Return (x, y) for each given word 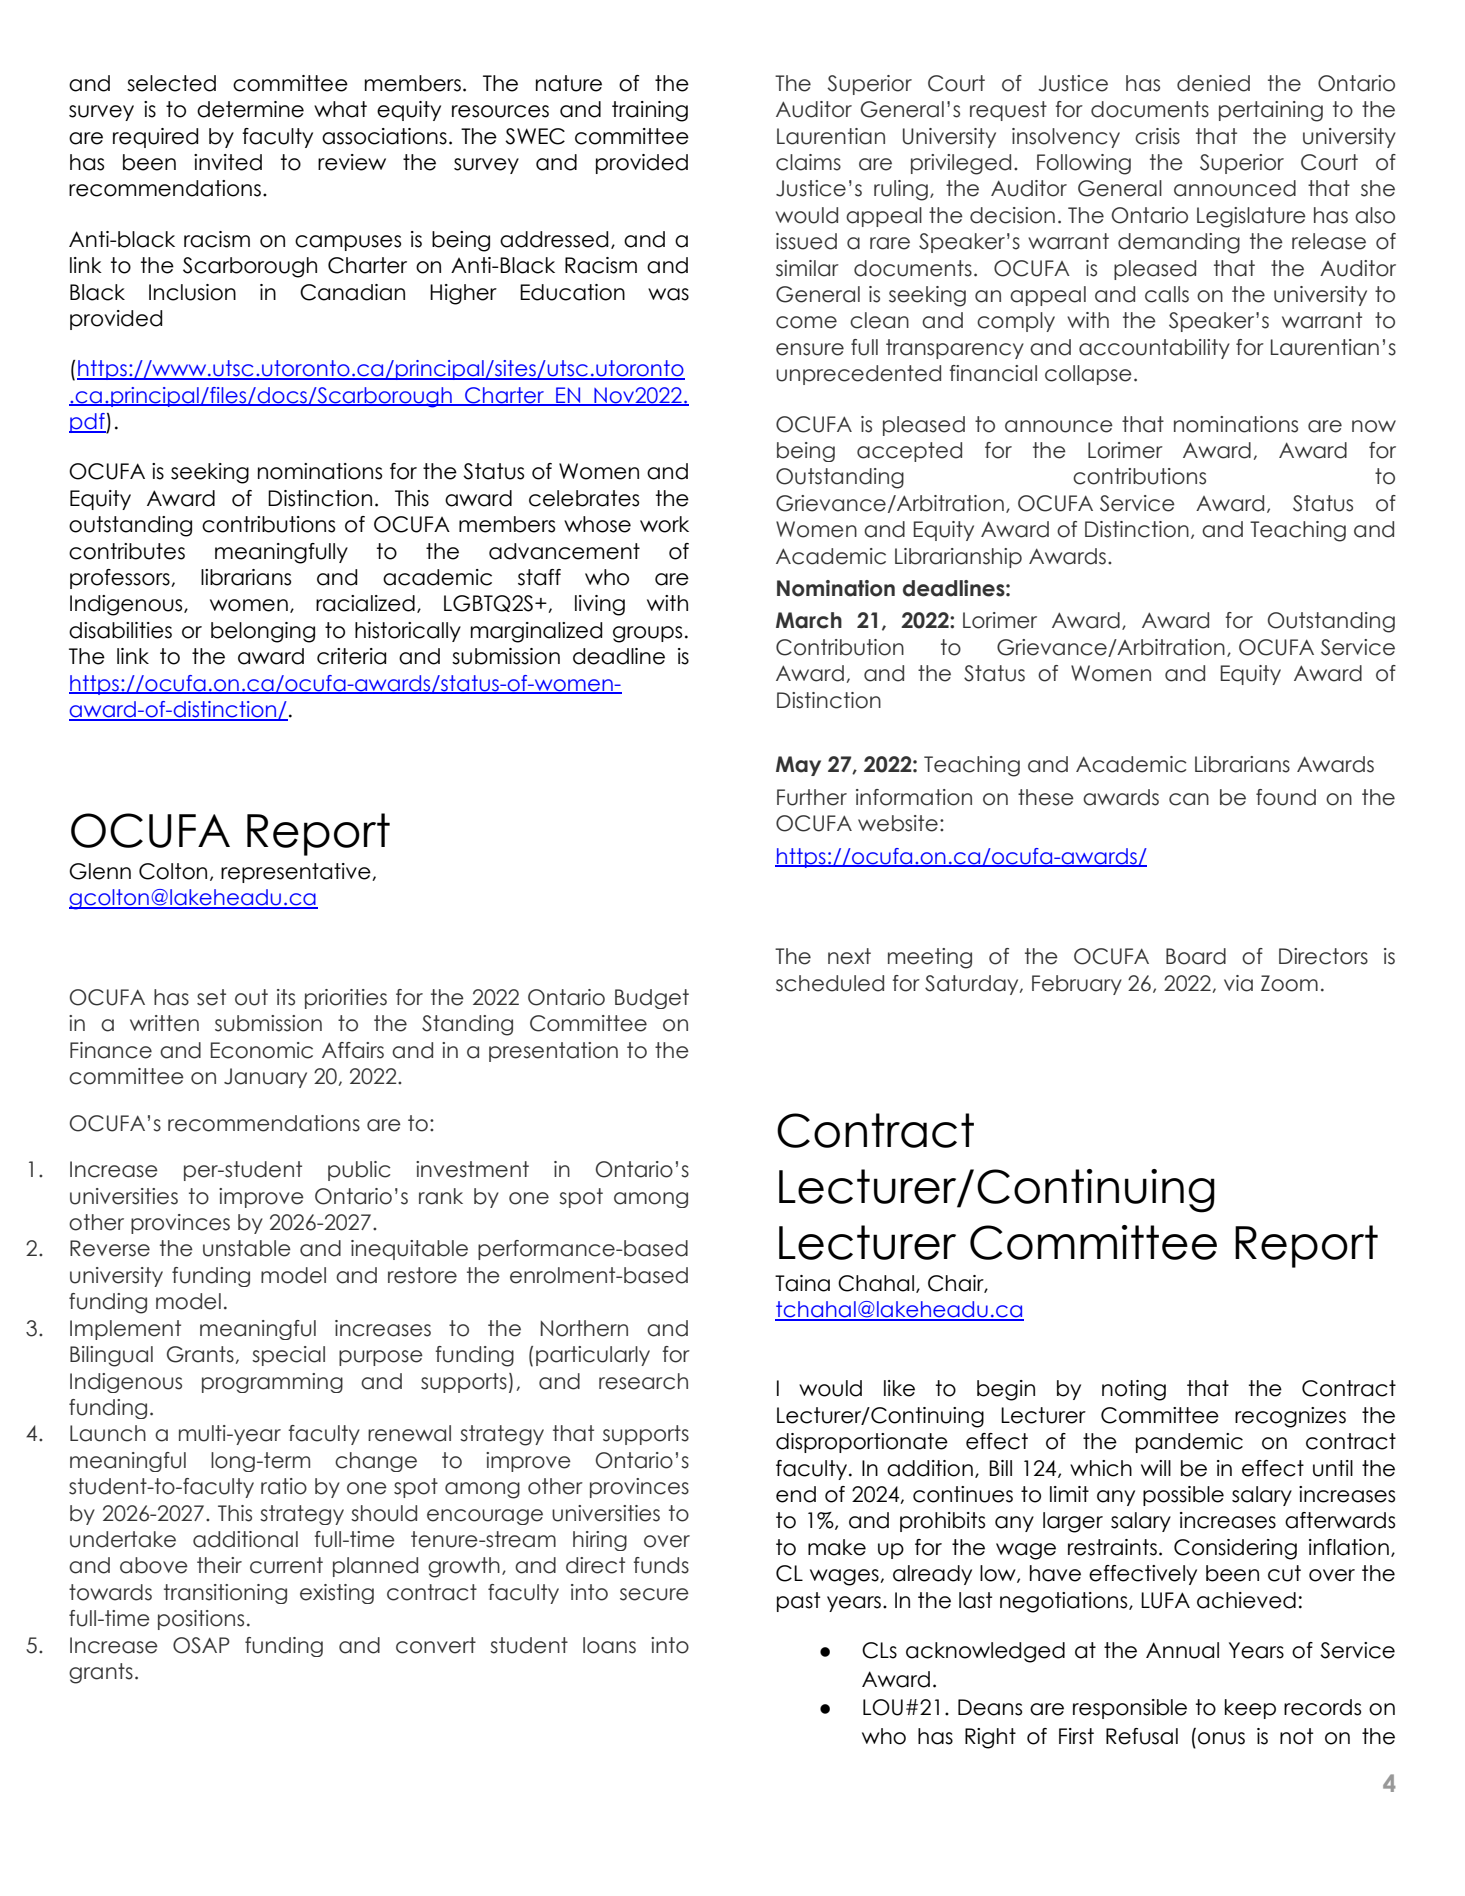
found (1286, 797)
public (359, 1171)
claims (808, 162)
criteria (351, 656)
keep (1250, 1709)
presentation (553, 1052)
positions (201, 1620)
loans (609, 1645)
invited (228, 162)
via (1238, 983)
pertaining (1271, 111)
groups (647, 634)
